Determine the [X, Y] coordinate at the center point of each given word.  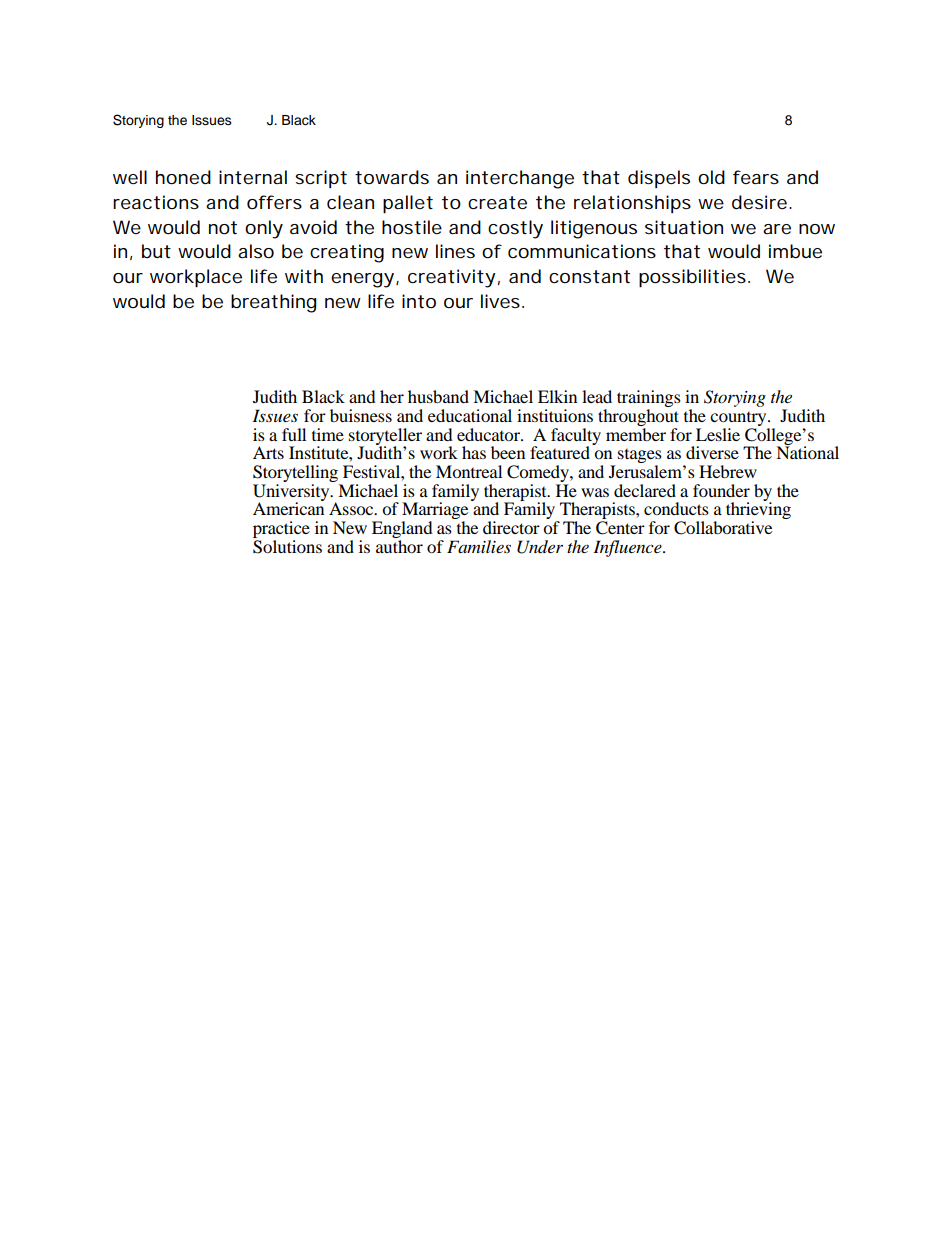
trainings [649, 400]
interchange [520, 179]
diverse [712, 452]
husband [438, 396]
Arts [268, 452]
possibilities [692, 278]
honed [183, 177]
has [474, 452]
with [304, 276]
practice [281, 529]
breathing [273, 303]
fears [756, 177]
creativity [452, 278]
